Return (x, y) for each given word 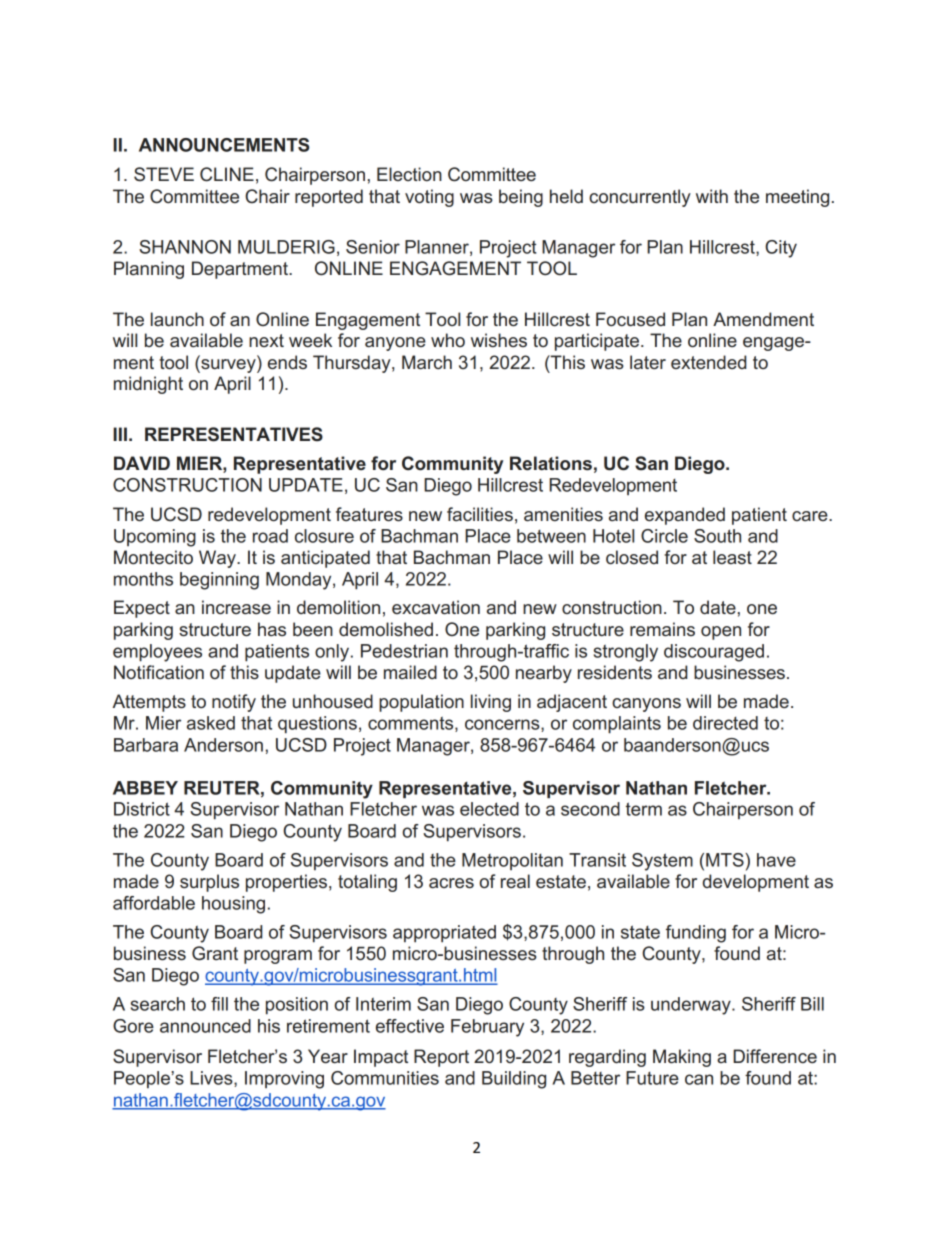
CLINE (227, 174)
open (721, 633)
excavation (436, 607)
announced (205, 1026)
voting (429, 198)
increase (236, 607)
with (712, 196)
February (487, 1028)
